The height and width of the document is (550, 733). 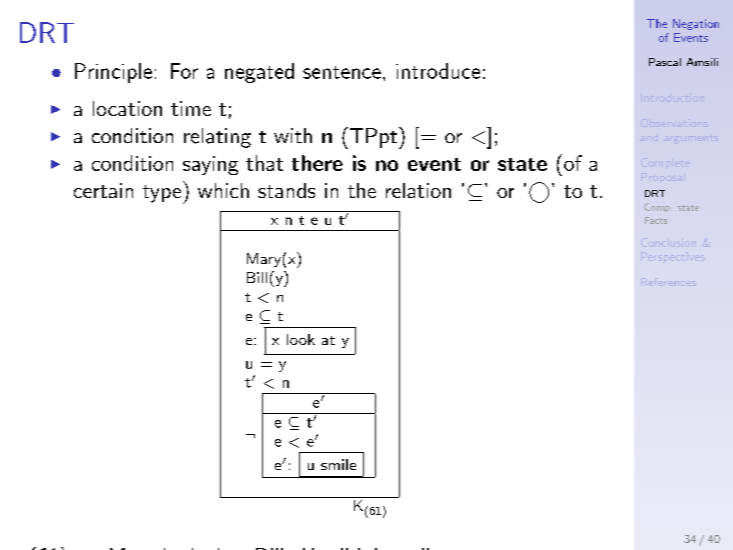 What do you see at coordinates (293, 135) in the document?
I see `with` at bounding box center [293, 135].
